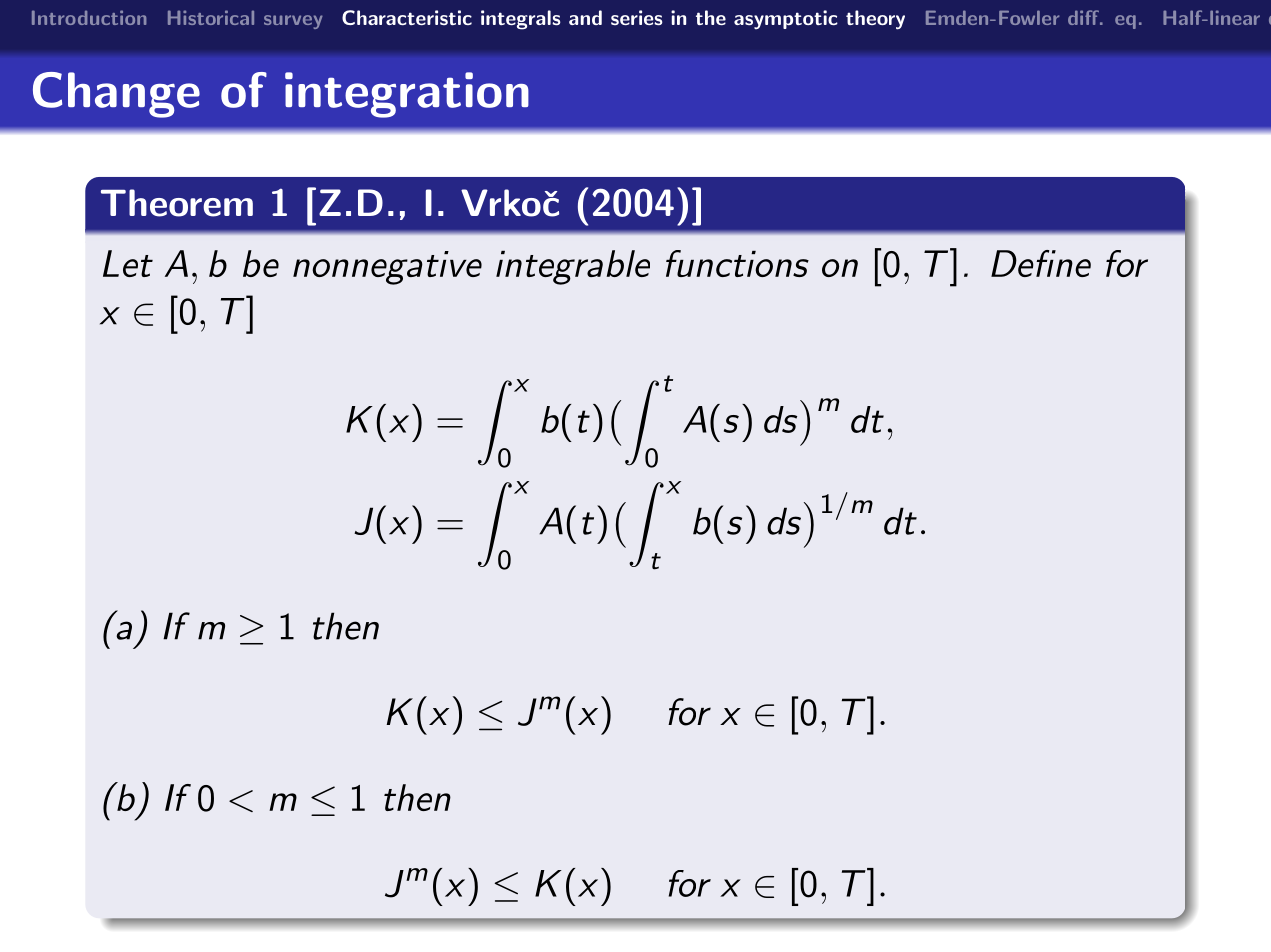 The width and height of the document is (1271, 952). Describe the element at coordinates (177, 203) in the document. I see `Theorem` at that location.
